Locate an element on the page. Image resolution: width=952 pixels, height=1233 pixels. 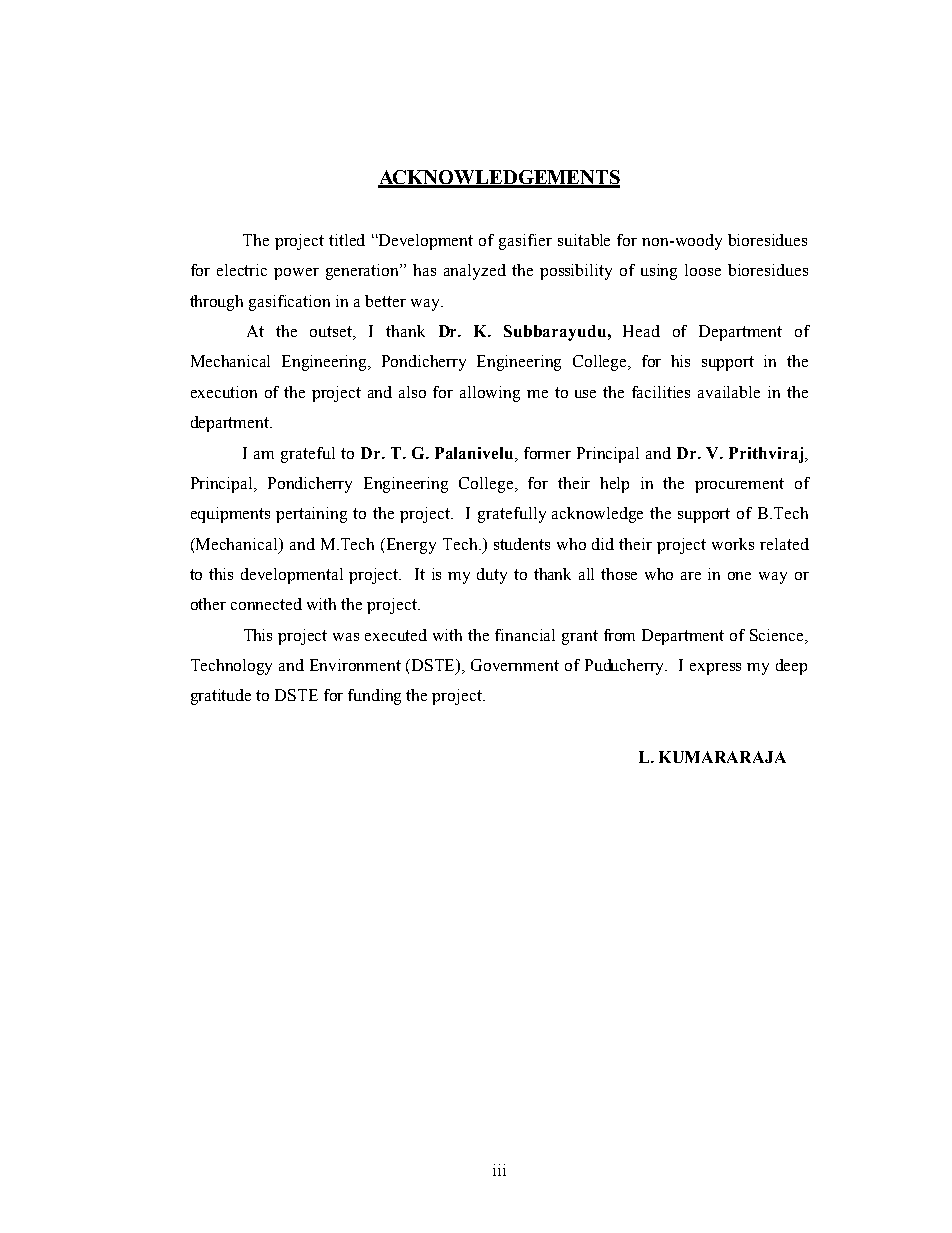
connected is located at coordinates (266, 604).
